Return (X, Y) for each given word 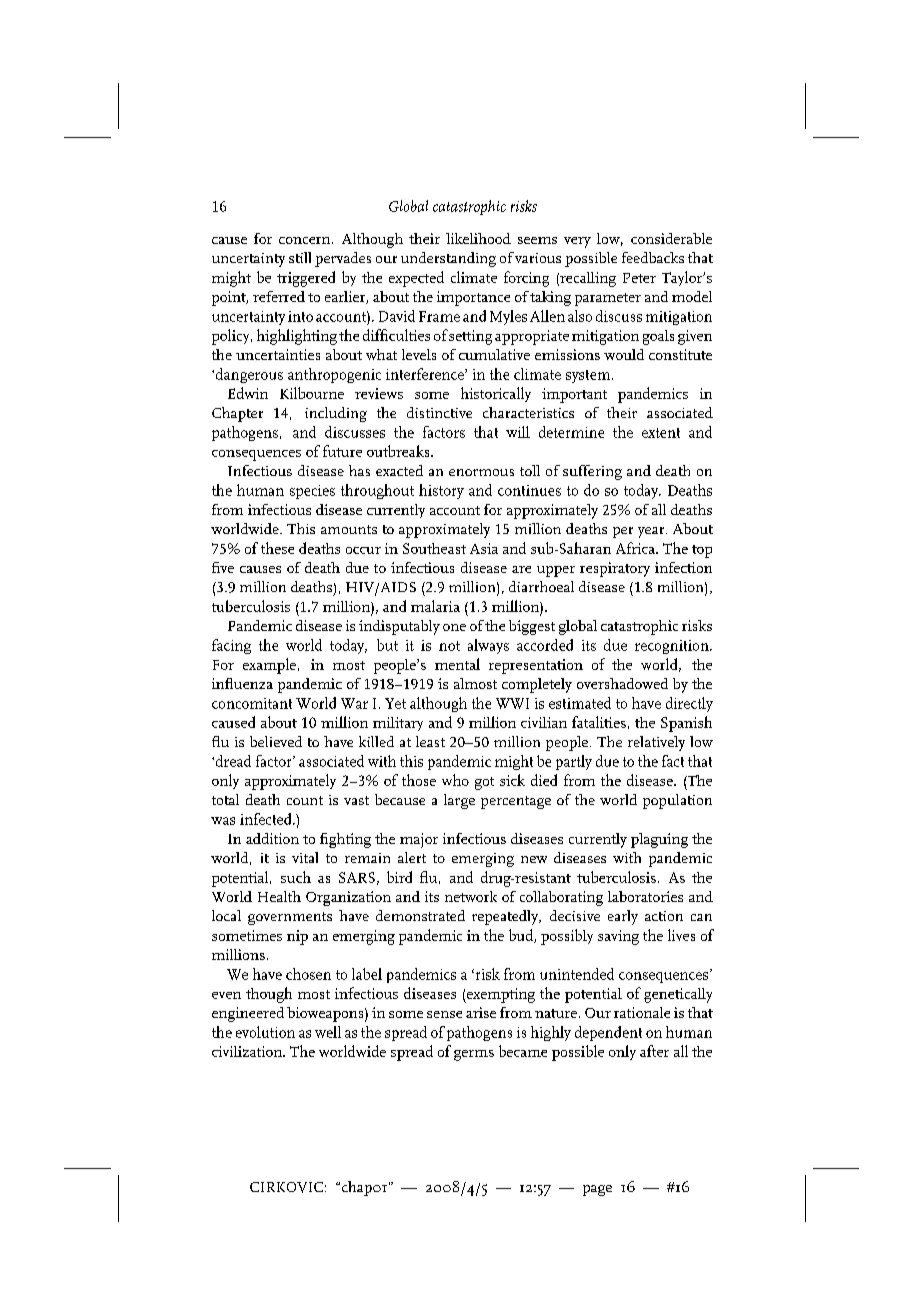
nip (297, 937)
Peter (639, 278)
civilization (248, 1051)
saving (618, 937)
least (430, 741)
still (300, 257)
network (471, 896)
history (441, 491)
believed (276, 741)
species (312, 492)
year (652, 532)
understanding (448, 259)
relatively (656, 743)
